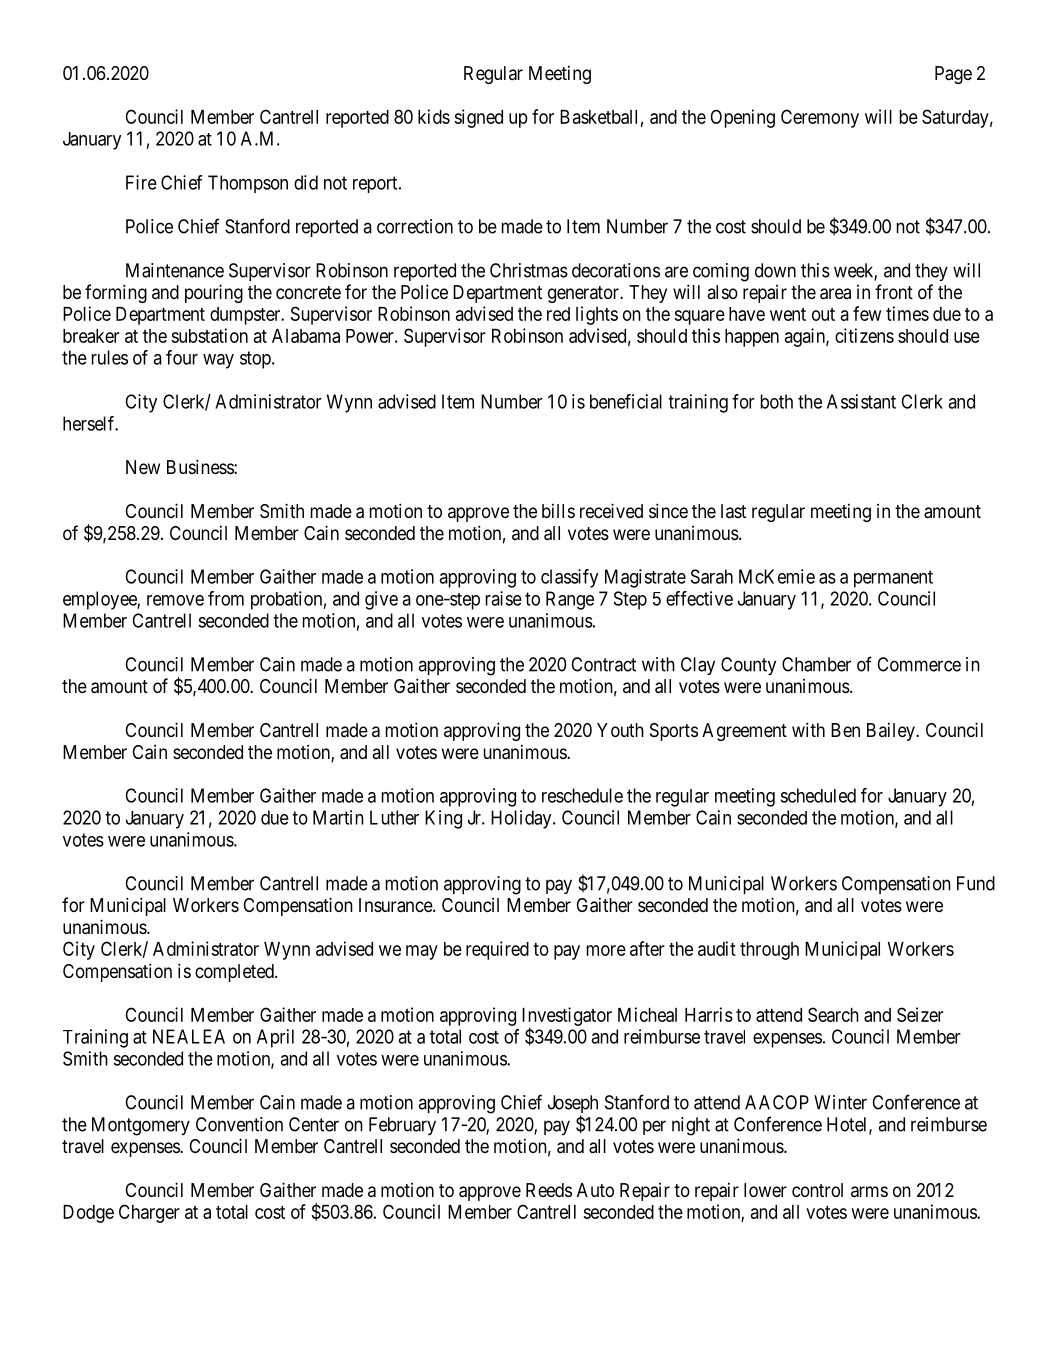  I want to click on Ceremony, so click(820, 118).
